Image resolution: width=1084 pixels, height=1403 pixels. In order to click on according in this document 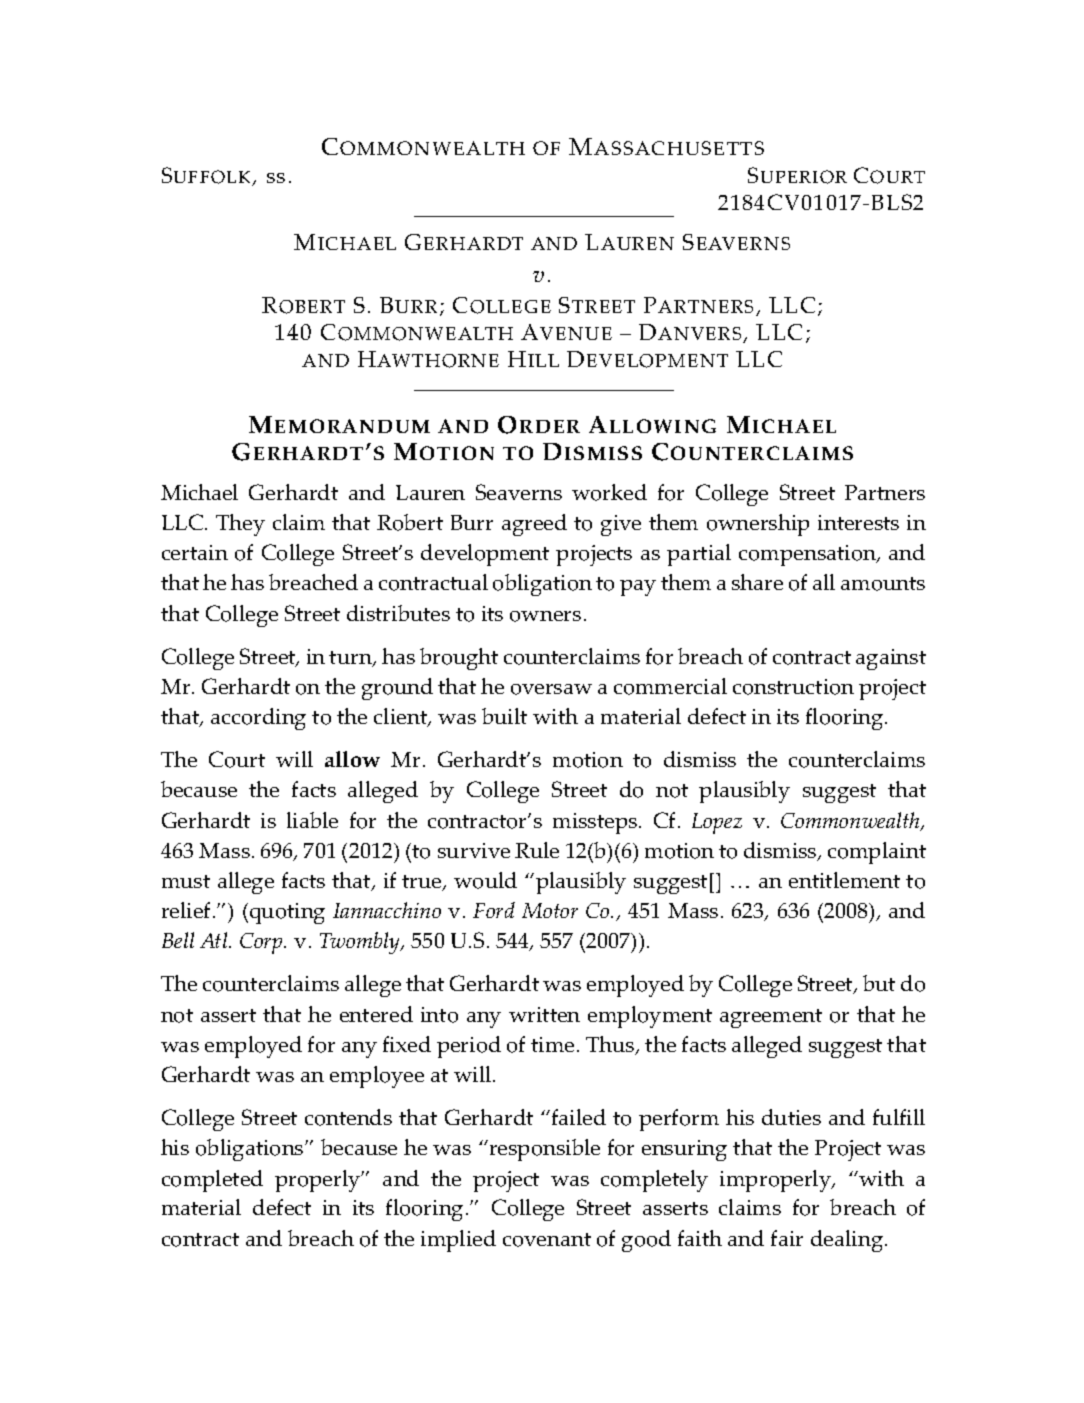, I will do `click(258, 719)`.
